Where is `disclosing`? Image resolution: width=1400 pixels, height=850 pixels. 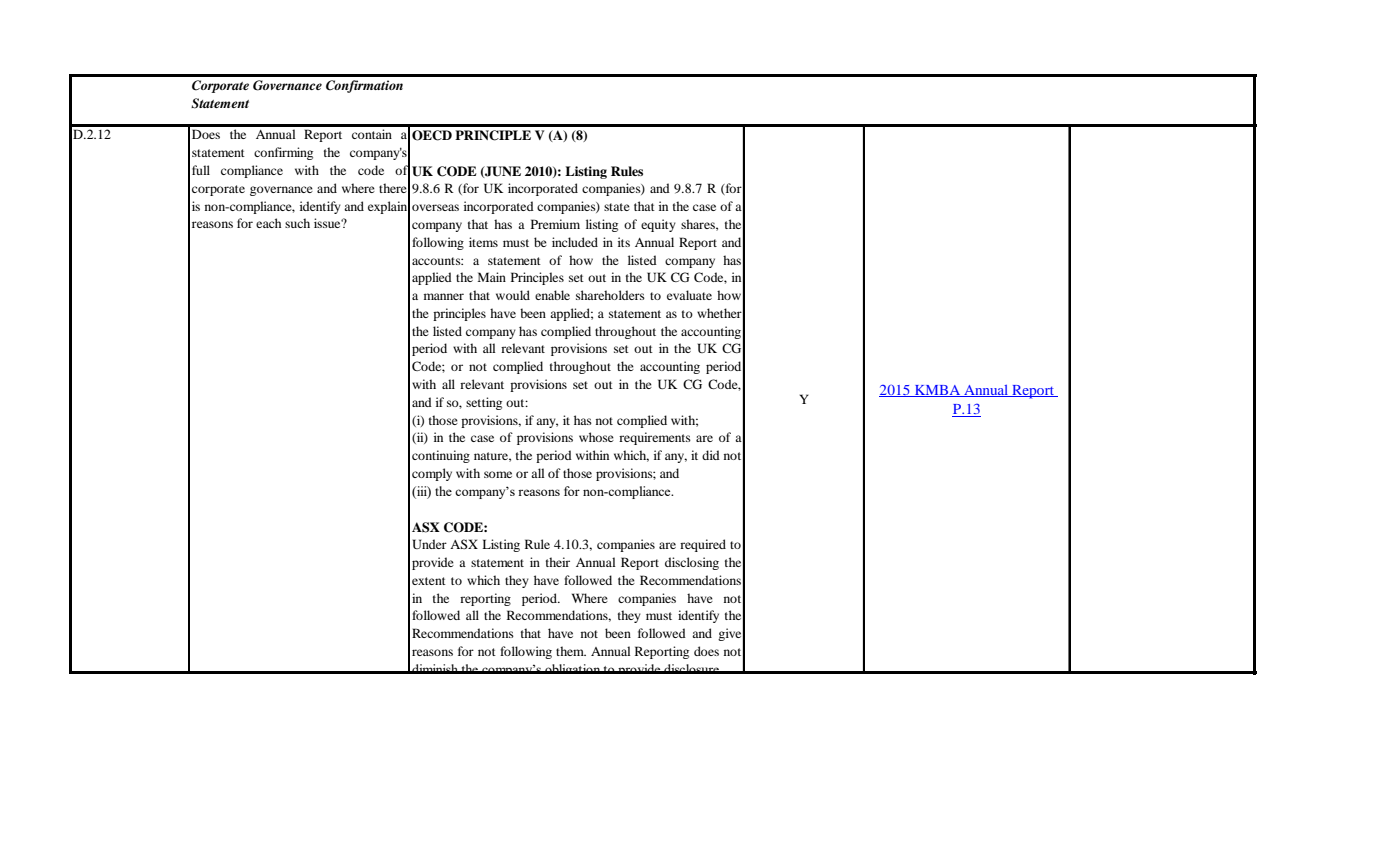 disclosing is located at coordinates (692, 563).
